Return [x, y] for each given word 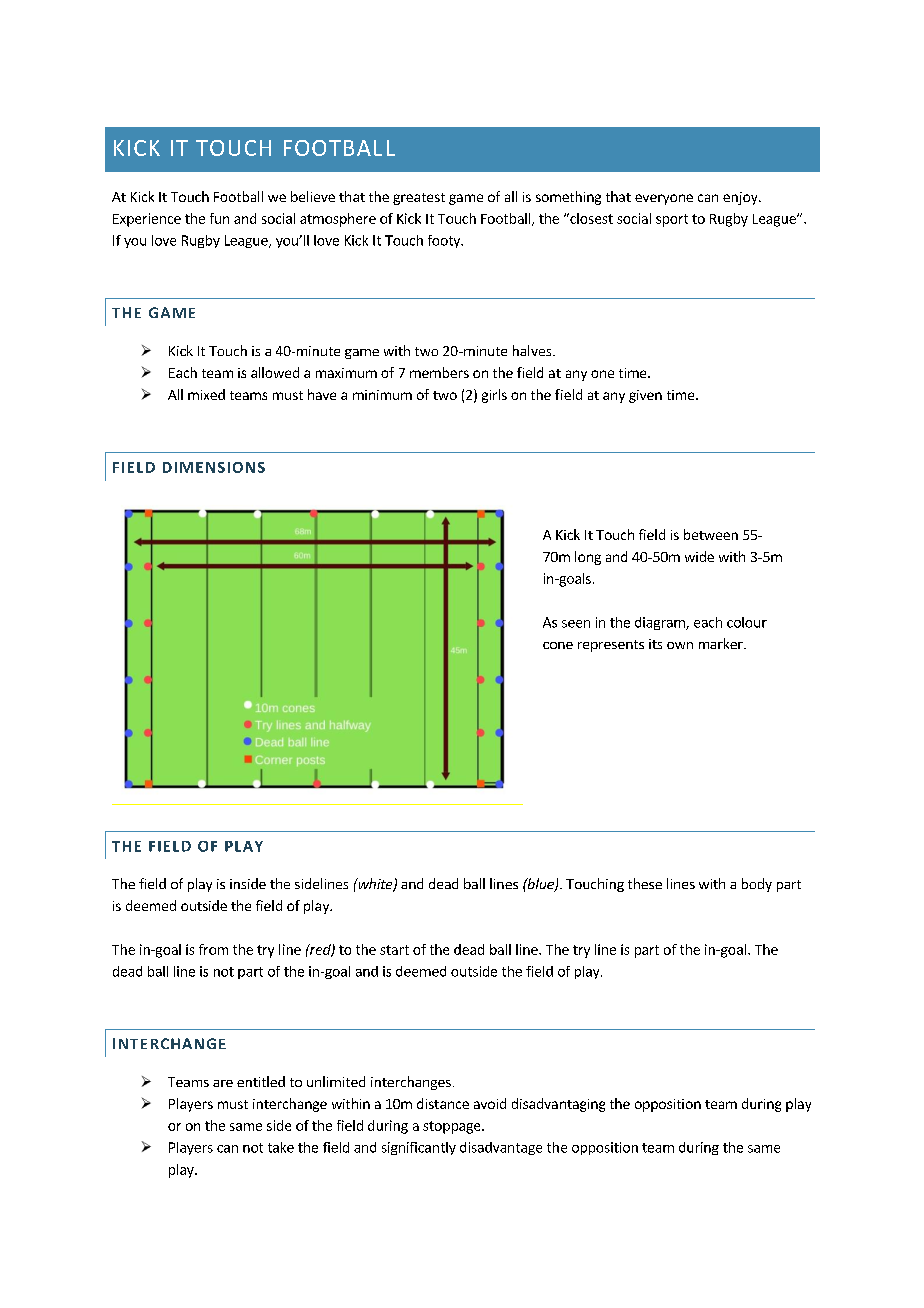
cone [558, 645]
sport [672, 220]
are [223, 1083]
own [680, 645]
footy [445, 241]
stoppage [453, 1127]
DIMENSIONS [214, 467]
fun [219, 218]
